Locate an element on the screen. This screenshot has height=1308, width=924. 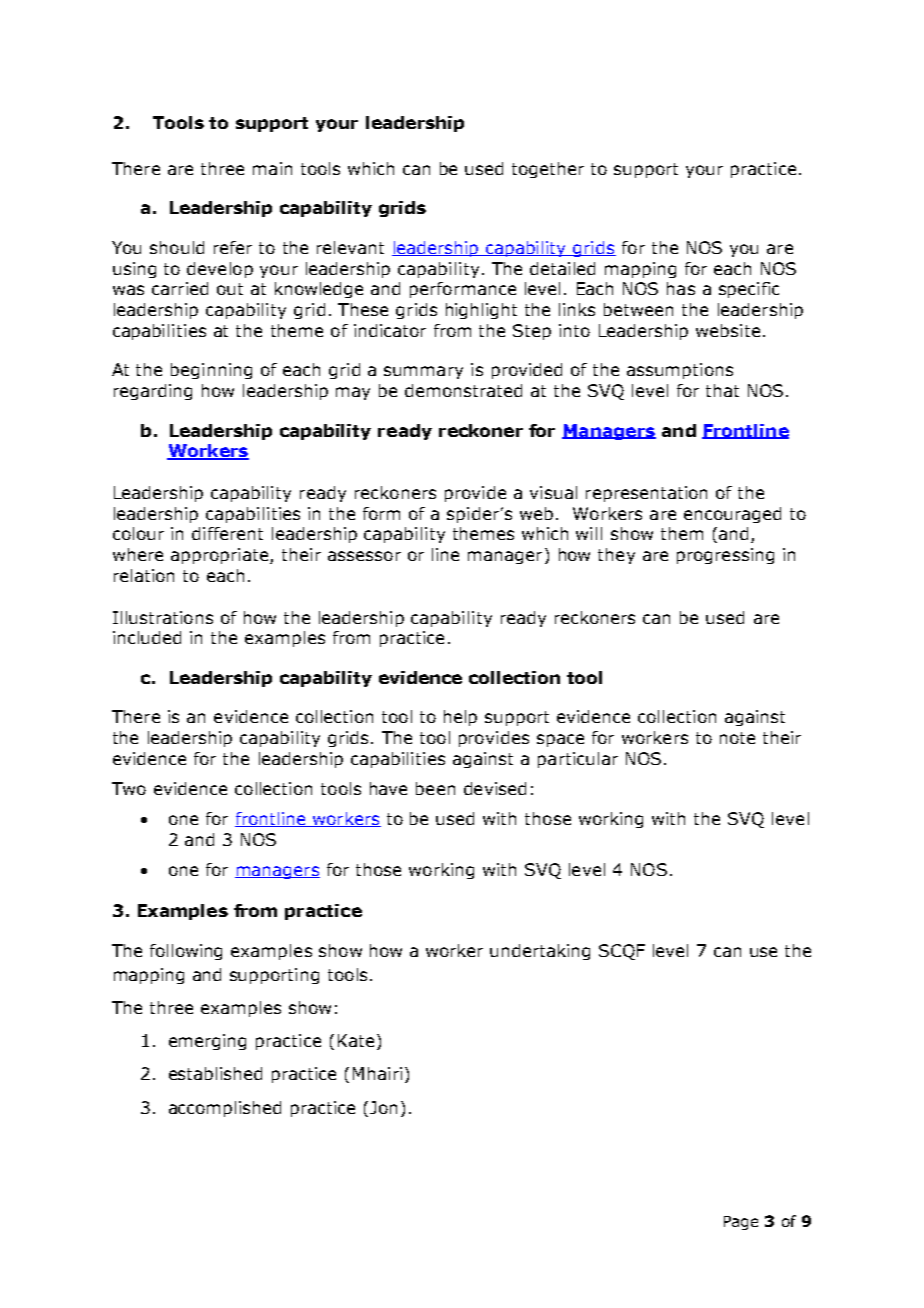
should is located at coordinates (177, 247).
